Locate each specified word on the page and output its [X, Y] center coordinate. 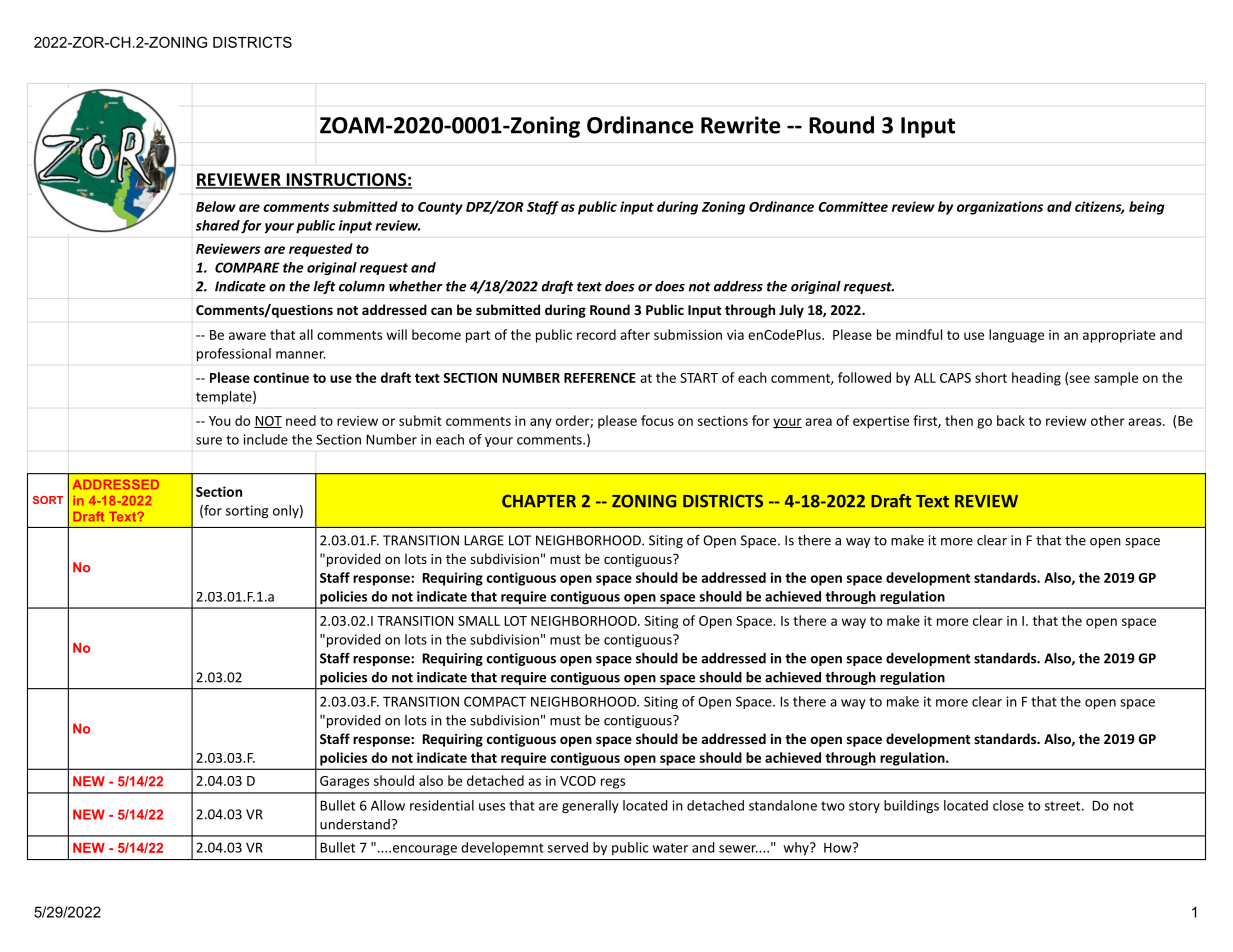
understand [355, 824]
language [1016, 336]
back [1011, 420]
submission [688, 334]
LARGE [484, 540]
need [301, 420]
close [1008, 805]
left [325, 287]
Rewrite [740, 125]
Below [216, 206]
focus [657, 420]
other [1108, 420]
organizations [1000, 208]
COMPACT [495, 701]
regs [613, 783]
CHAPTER [539, 501]
